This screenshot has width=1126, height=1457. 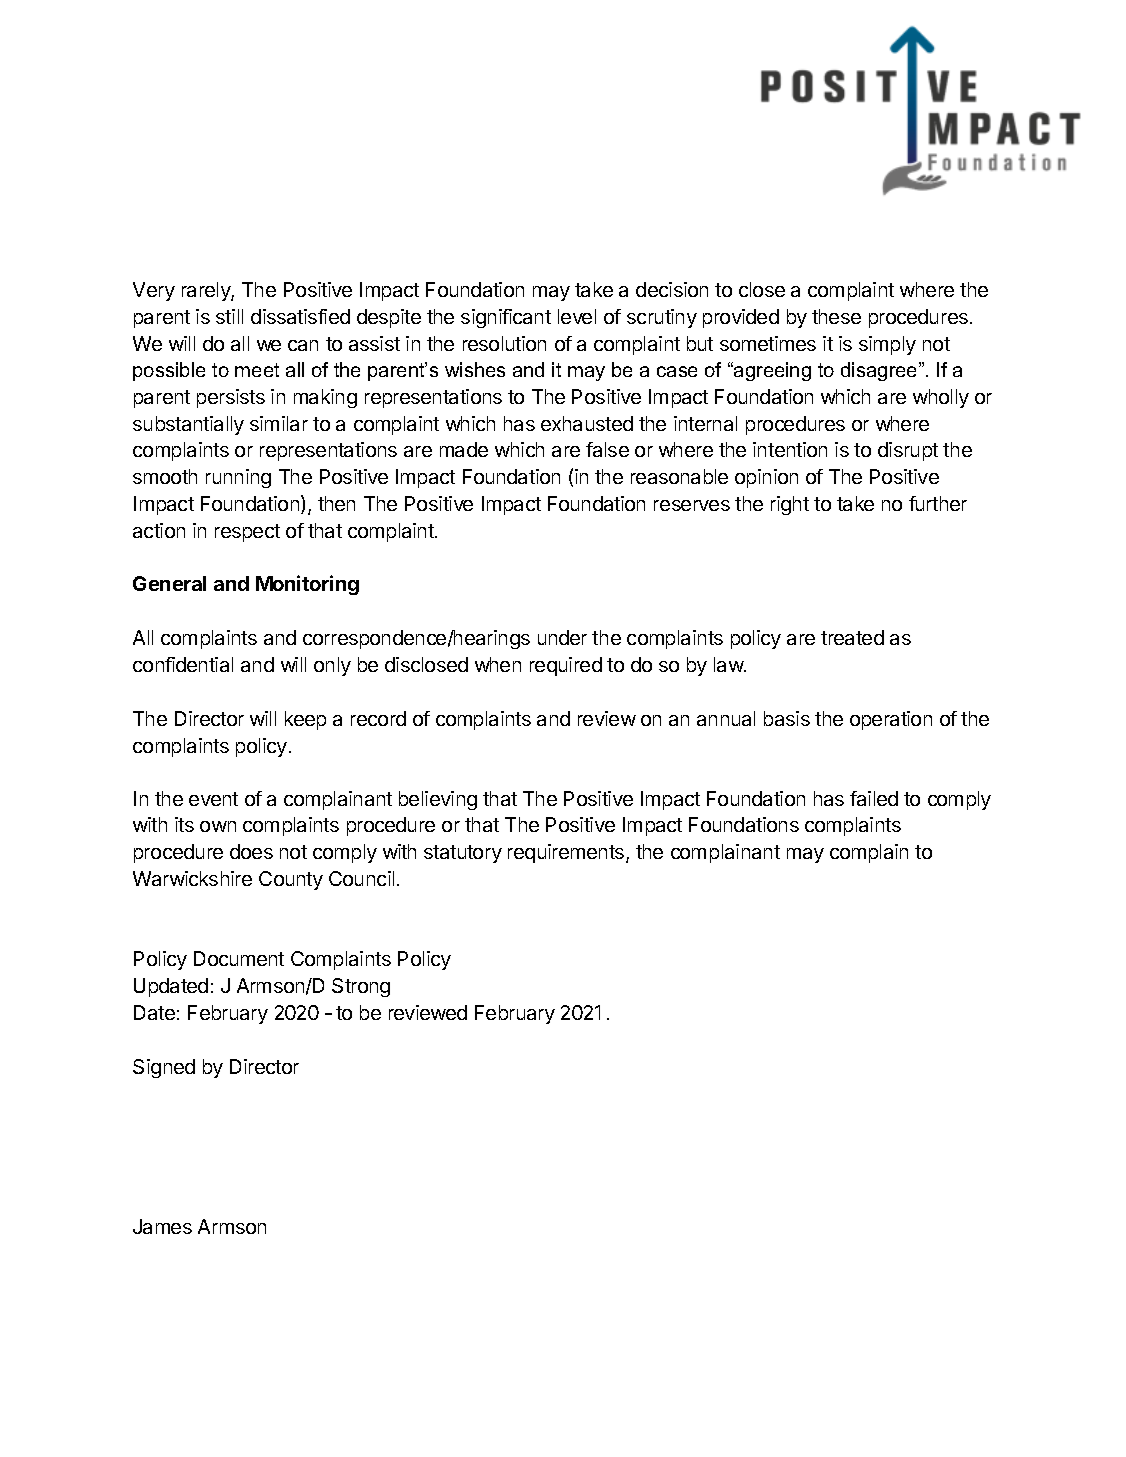 I want to click on these, so click(x=836, y=316).
